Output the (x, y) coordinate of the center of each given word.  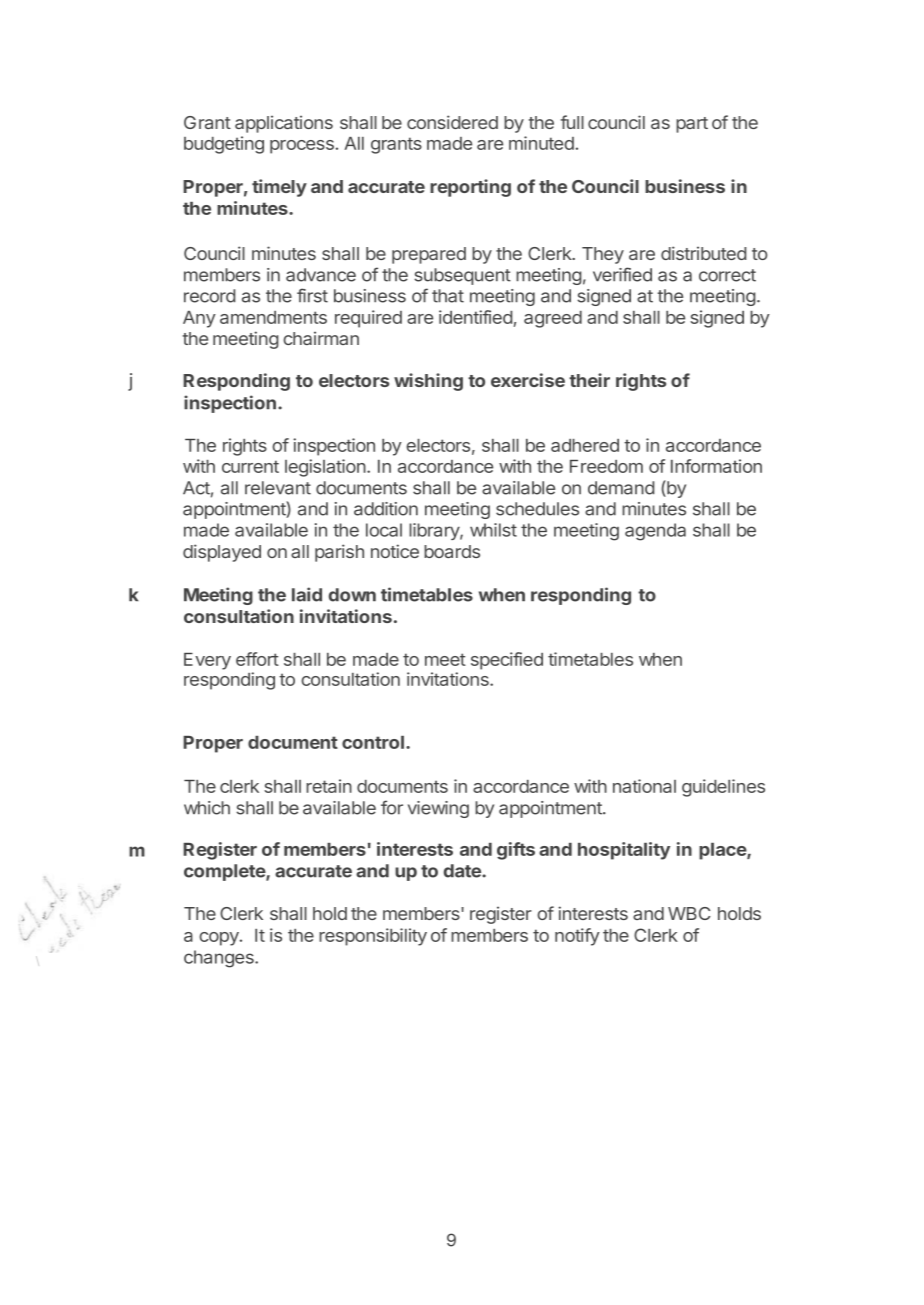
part (692, 125)
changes (220, 959)
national (644, 786)
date (463, 871)
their (589, 380)
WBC (689, 913)
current (250, 466)
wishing (428, 382)
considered (452, 122)
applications (284, 124)
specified (507, 661)
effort (257, 659)
